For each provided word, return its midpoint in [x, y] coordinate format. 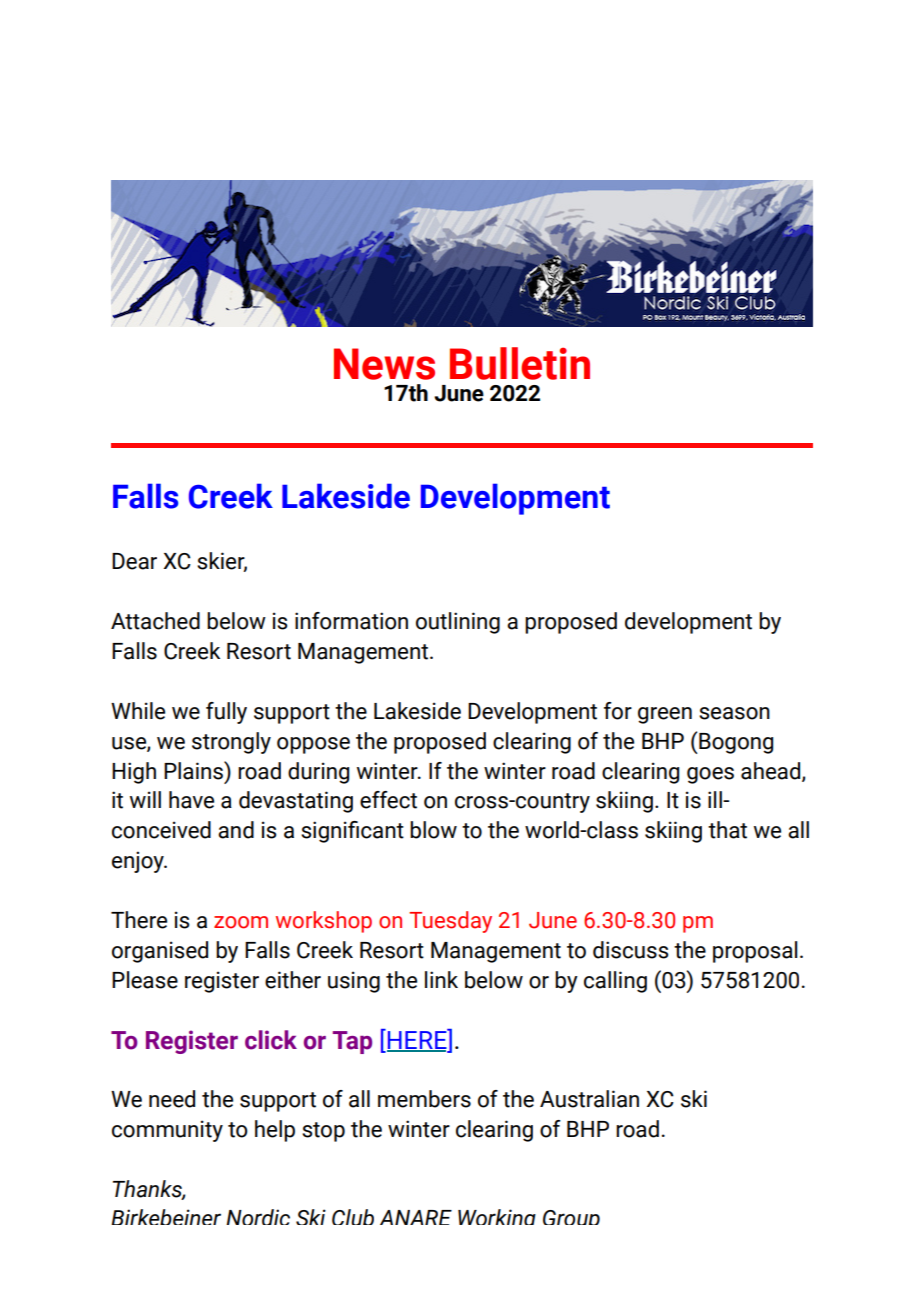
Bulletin [520, 363]
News [384, 364]
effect [388, 800]
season [734, 713]
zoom [241, 922]
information [351, 621]
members [424, 1099]
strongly [231, 743]
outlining [458, 623]
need [172, 1099]
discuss [630, 950]
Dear [134, 561]
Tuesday [450, 922]
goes [710, 775]
